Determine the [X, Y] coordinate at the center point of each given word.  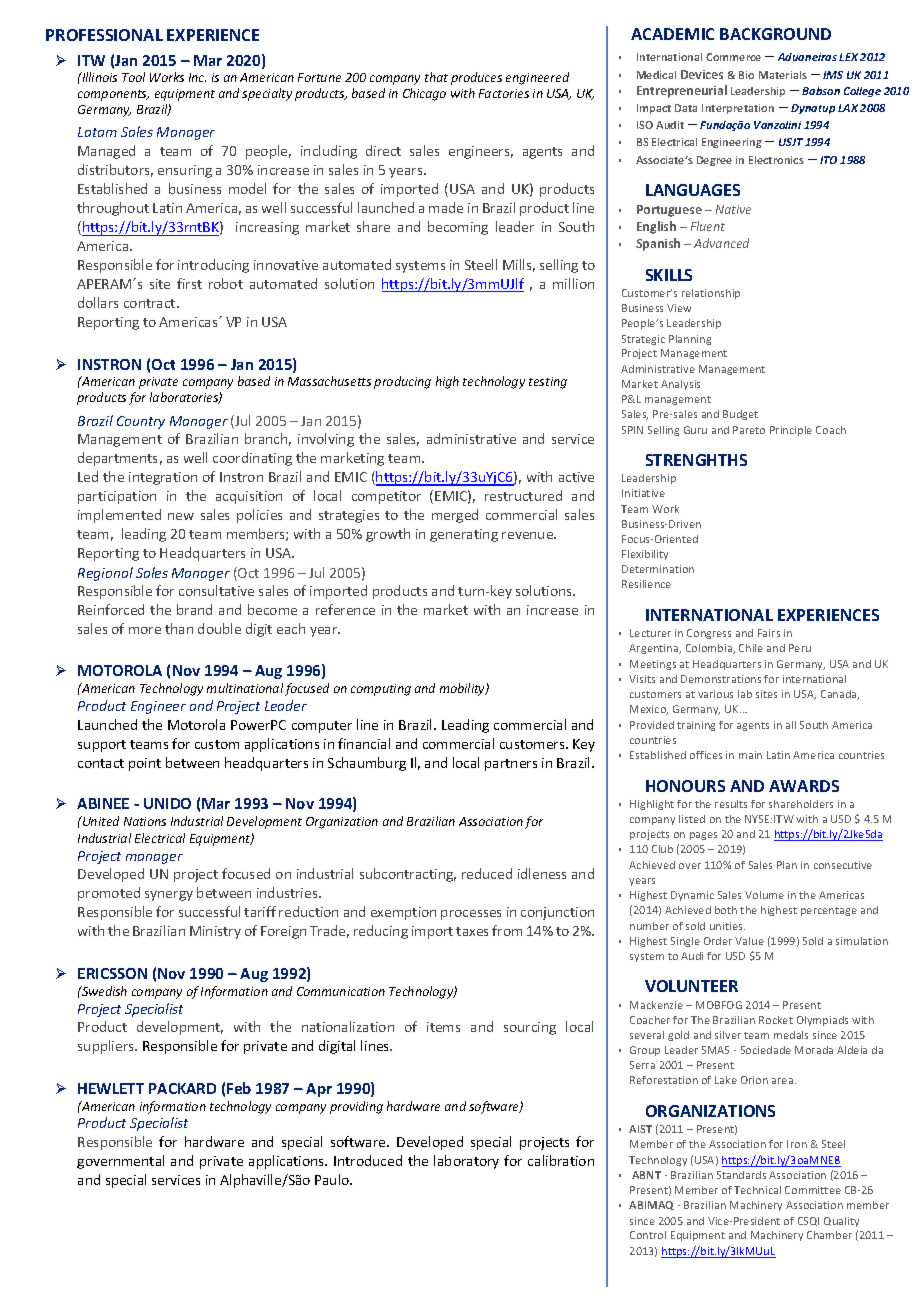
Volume [764, 895]
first [189, 283]
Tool [133, 77]
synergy [169, 896]
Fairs [769, 633]
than [179, 628]
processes [471, 915]
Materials [783, 75]
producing [402, 382]
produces [476, 78]
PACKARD [182, 1088]
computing [381, 690]
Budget [740, 415]
